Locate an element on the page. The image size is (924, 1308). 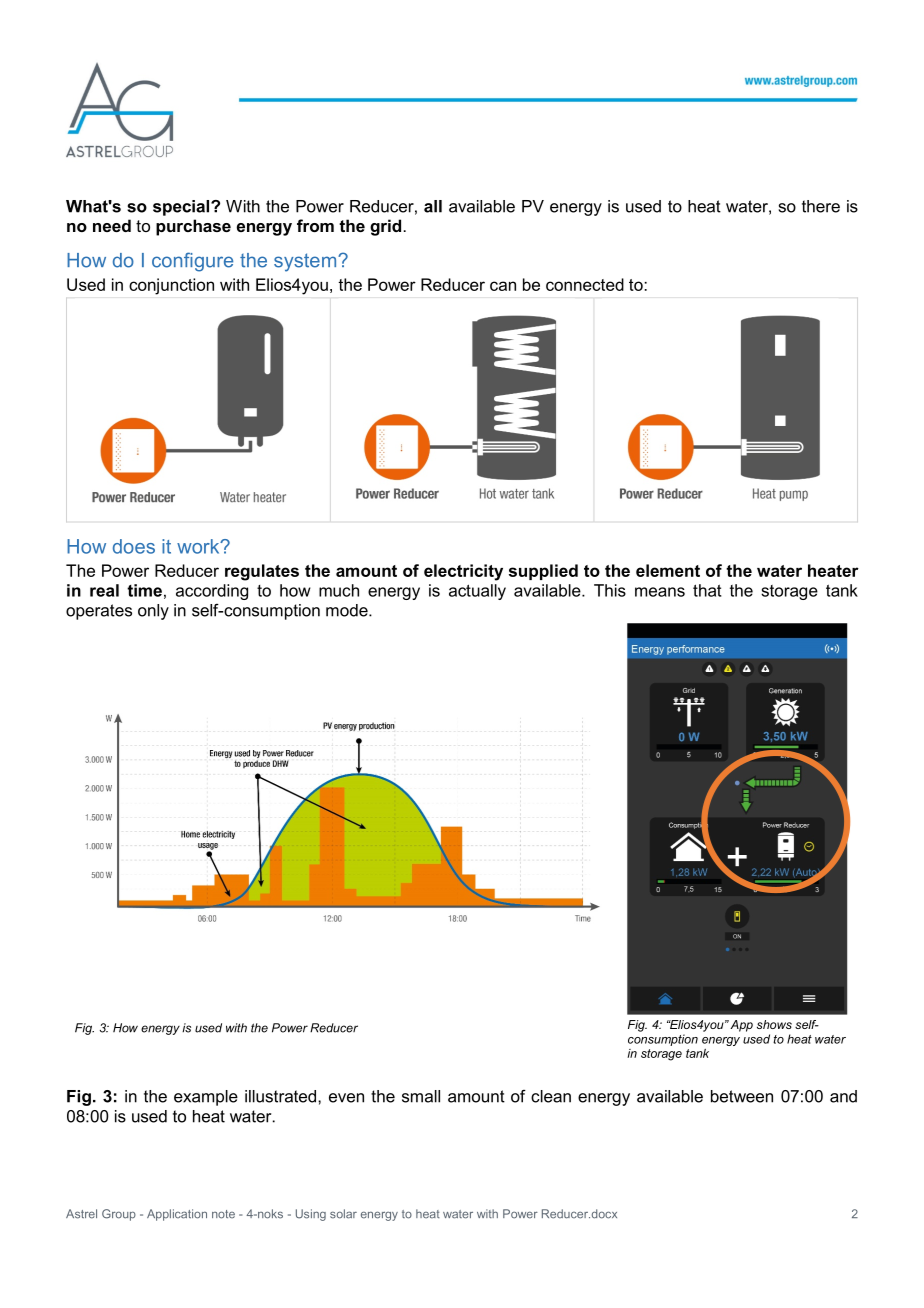
shows is located at coordinates (774, 1024).
